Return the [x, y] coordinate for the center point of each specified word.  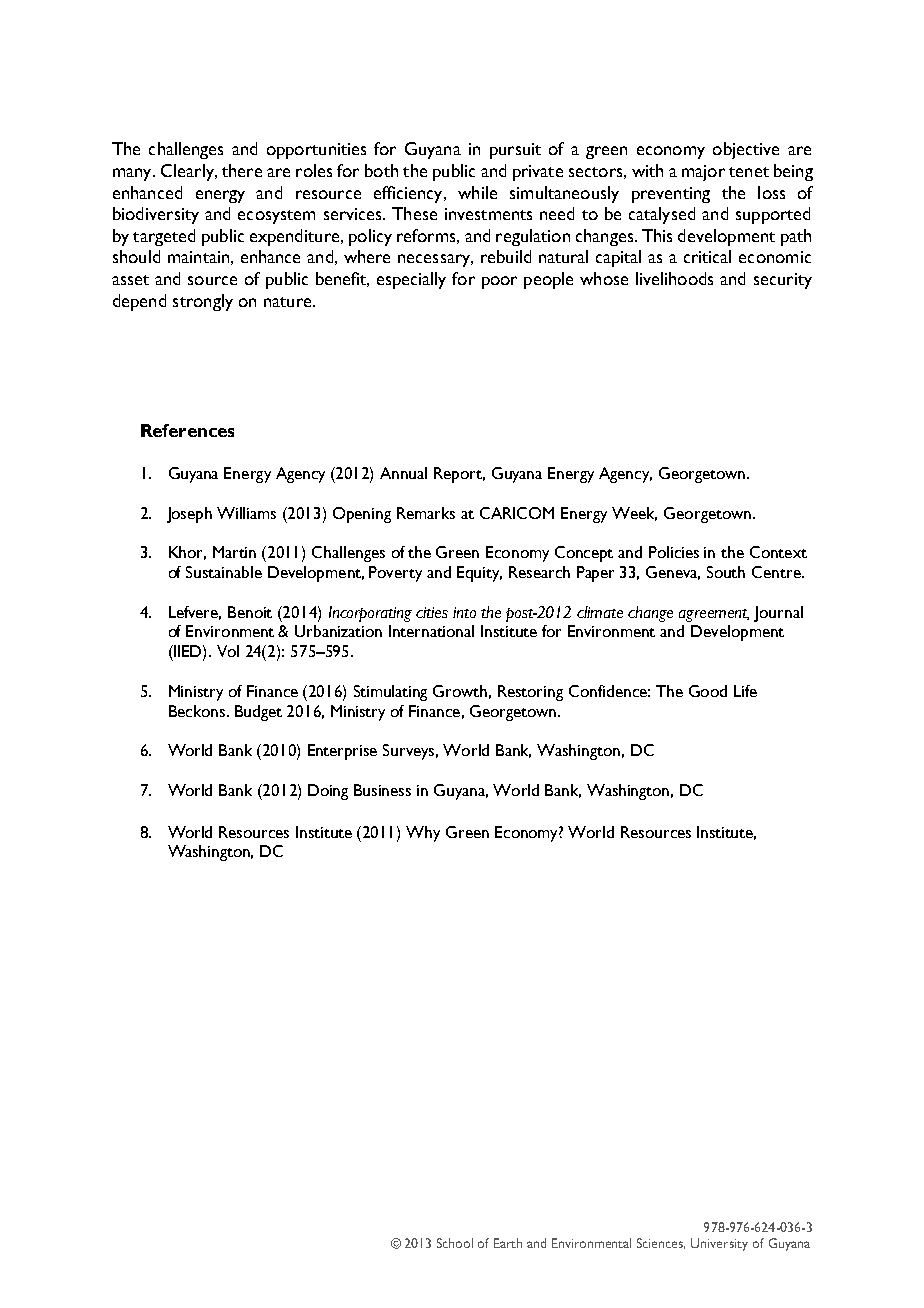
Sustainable [224, 572]
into [464, 612]
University [719, 1244]
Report [459, 475]
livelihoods [674, 278]
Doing [328, 792]
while [477, 192]
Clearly [188, 172]
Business [382, 790]
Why [423, 834]
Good [708, 691]
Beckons [198, 711]
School [455, 1243]
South [726, 572]
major [703, 173]
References [187, 430]
